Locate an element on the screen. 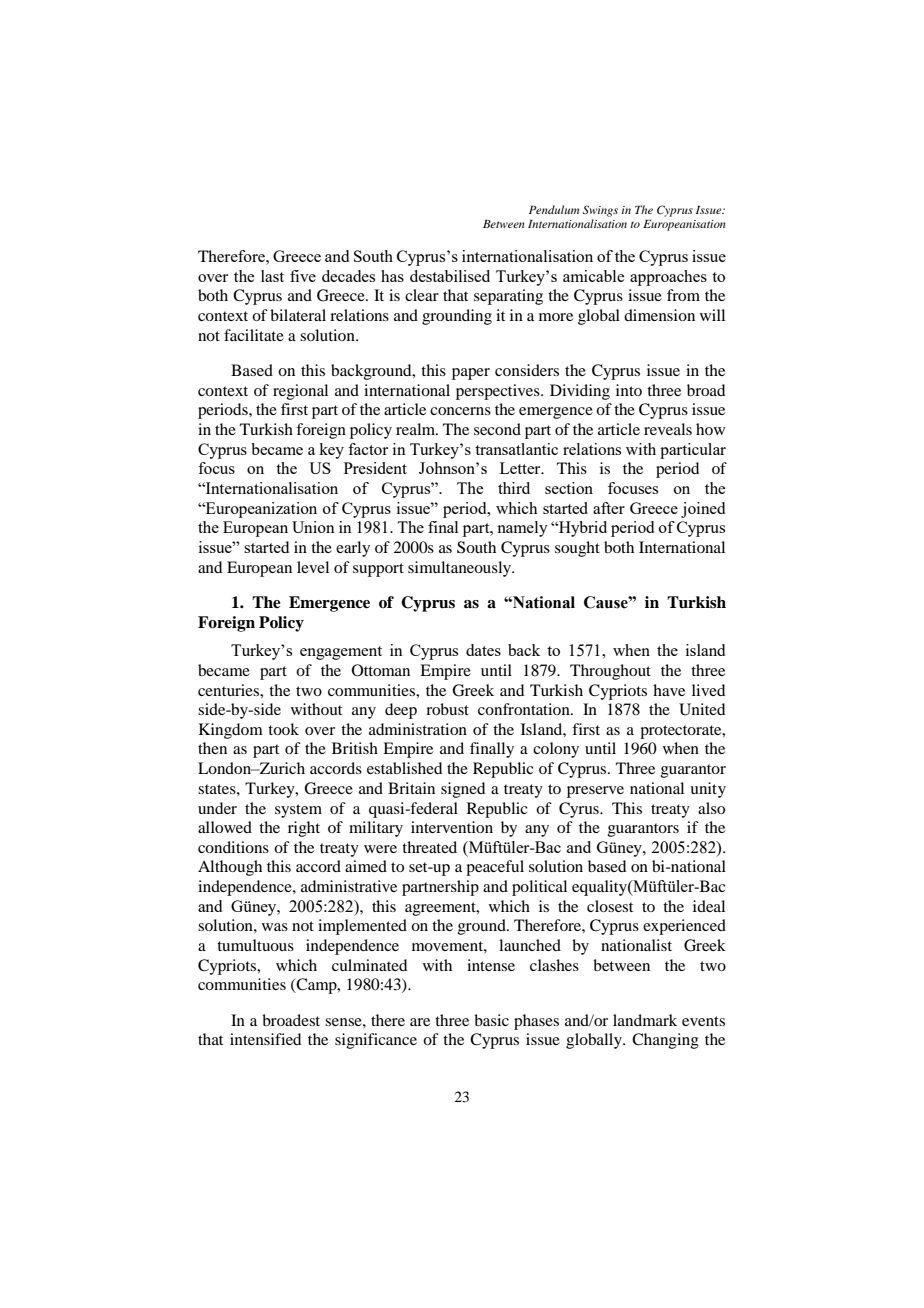  dates is located at coordinates (483, 650).
